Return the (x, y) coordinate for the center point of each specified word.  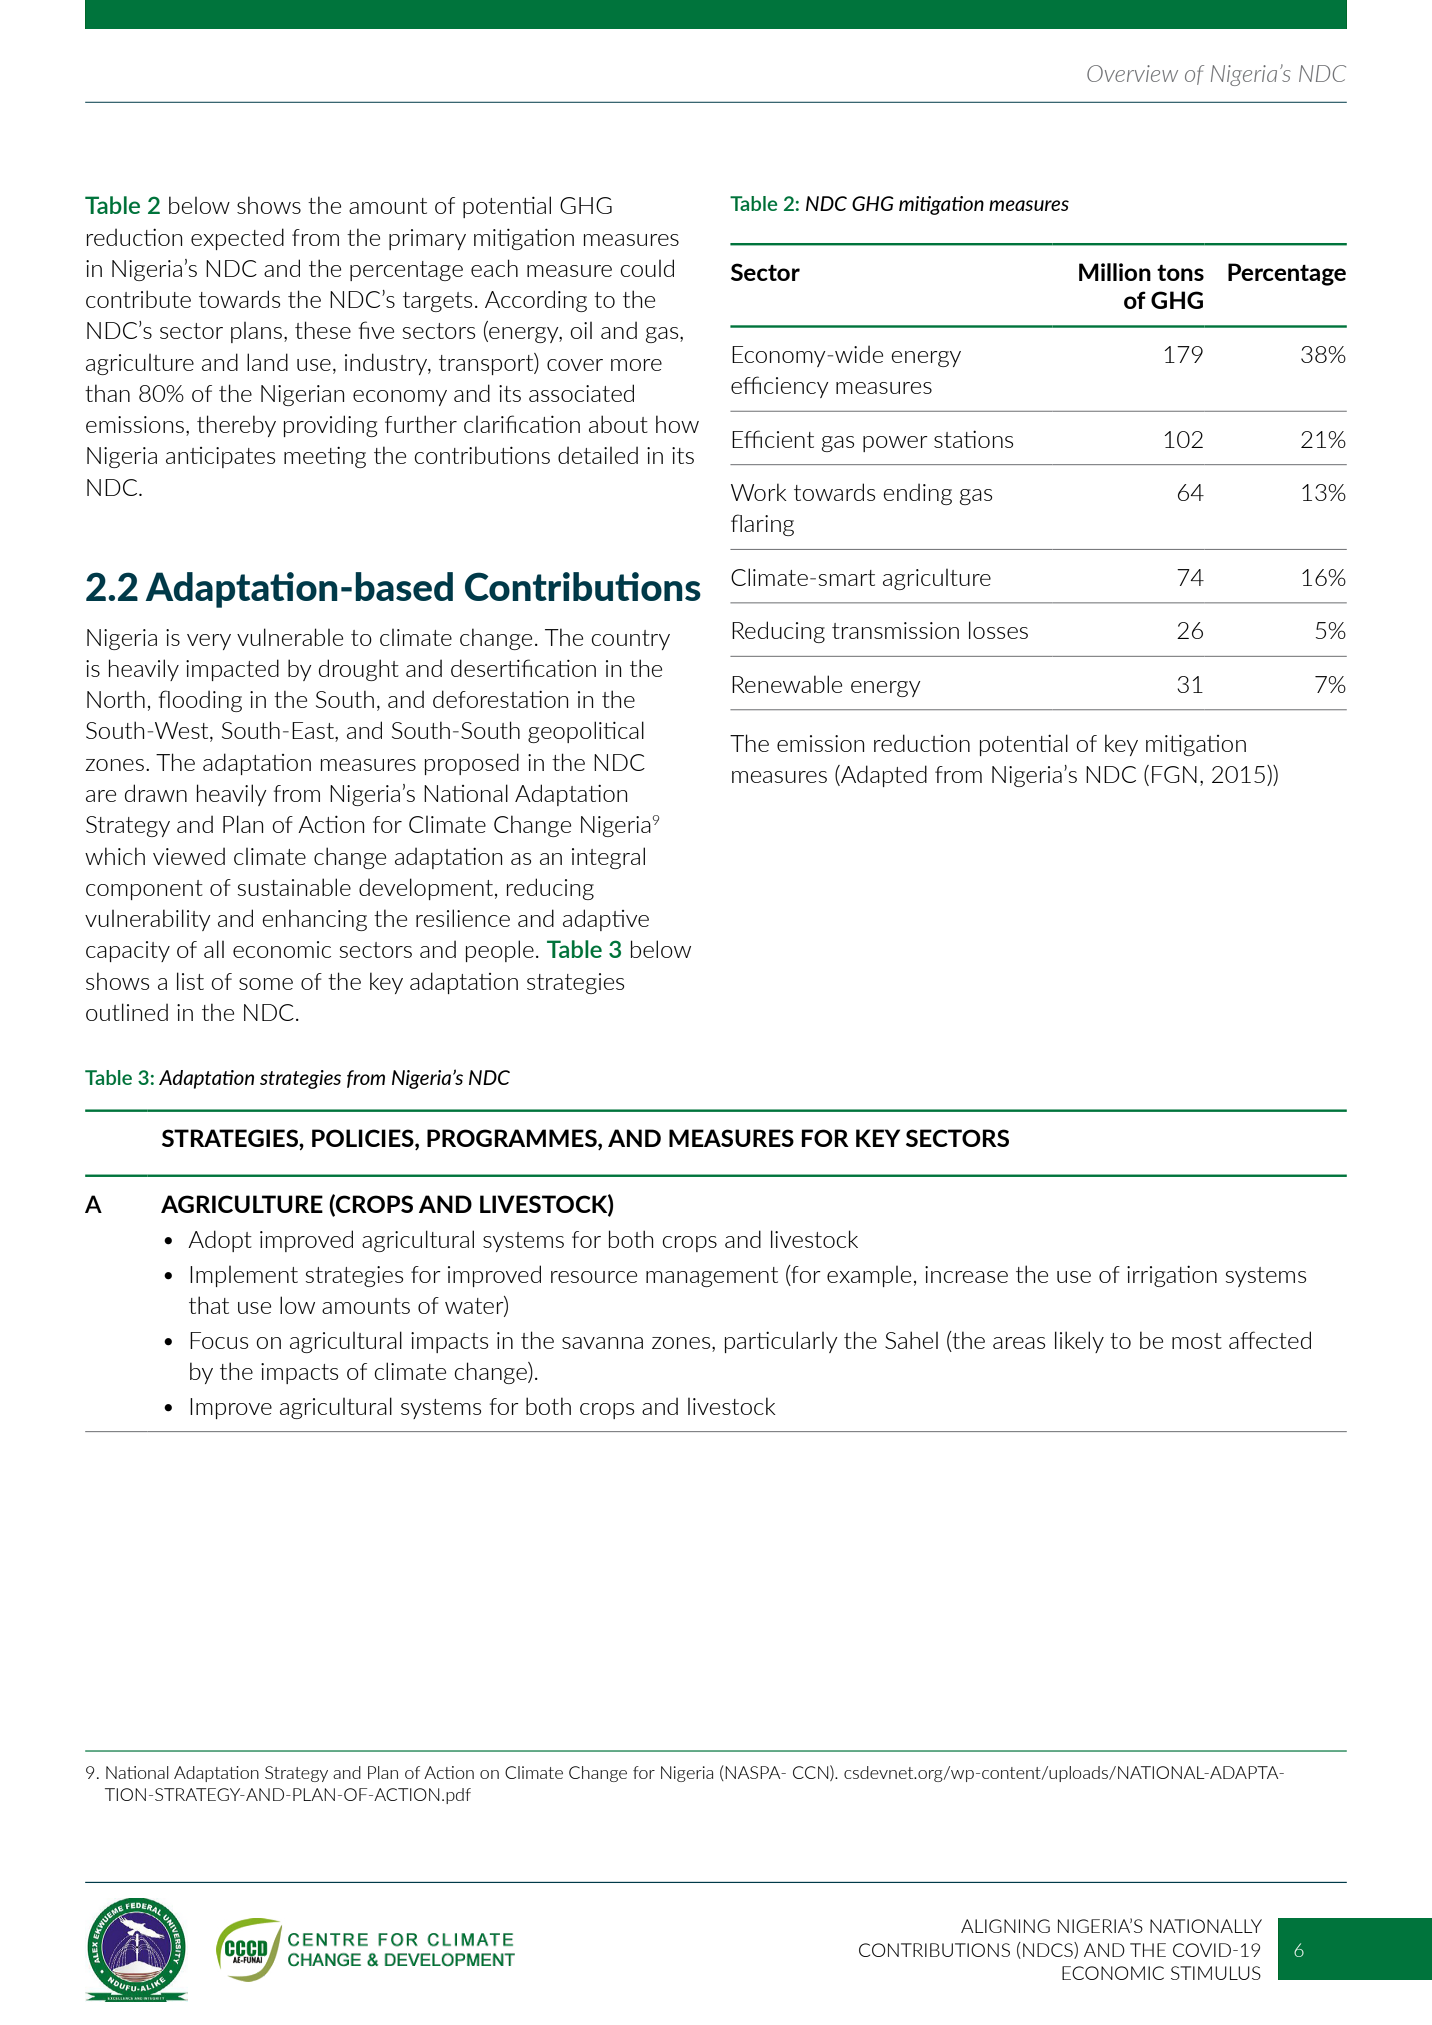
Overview (1132, 73)
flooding (200, 701)
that (209, 1305)
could (647, 268)
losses (998, 630)
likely (1079, 1342)
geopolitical (586, 732)
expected (237, 239)
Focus (219, 1340)
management (712, 1277)
